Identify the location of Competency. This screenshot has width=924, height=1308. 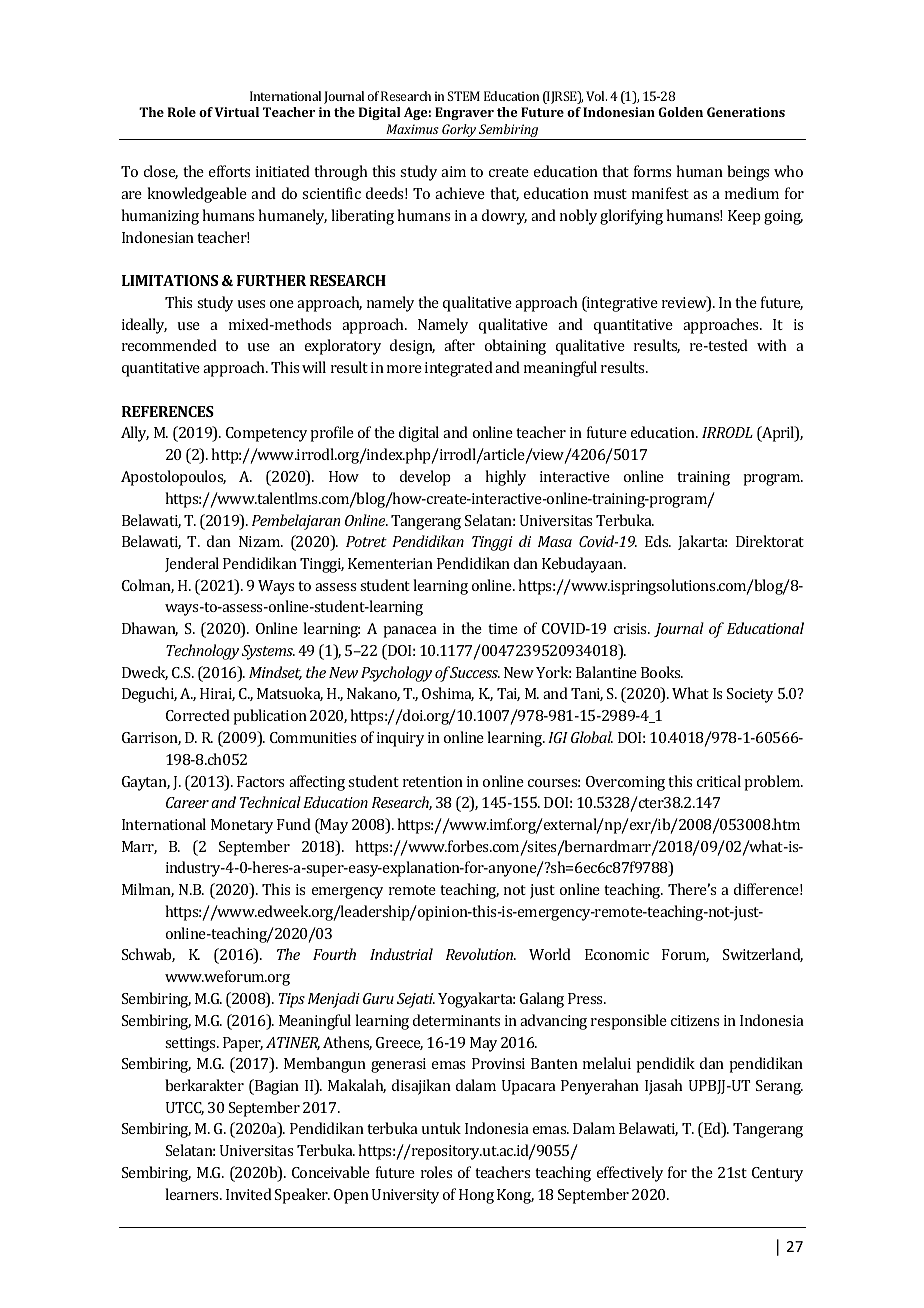
(266, 434).
